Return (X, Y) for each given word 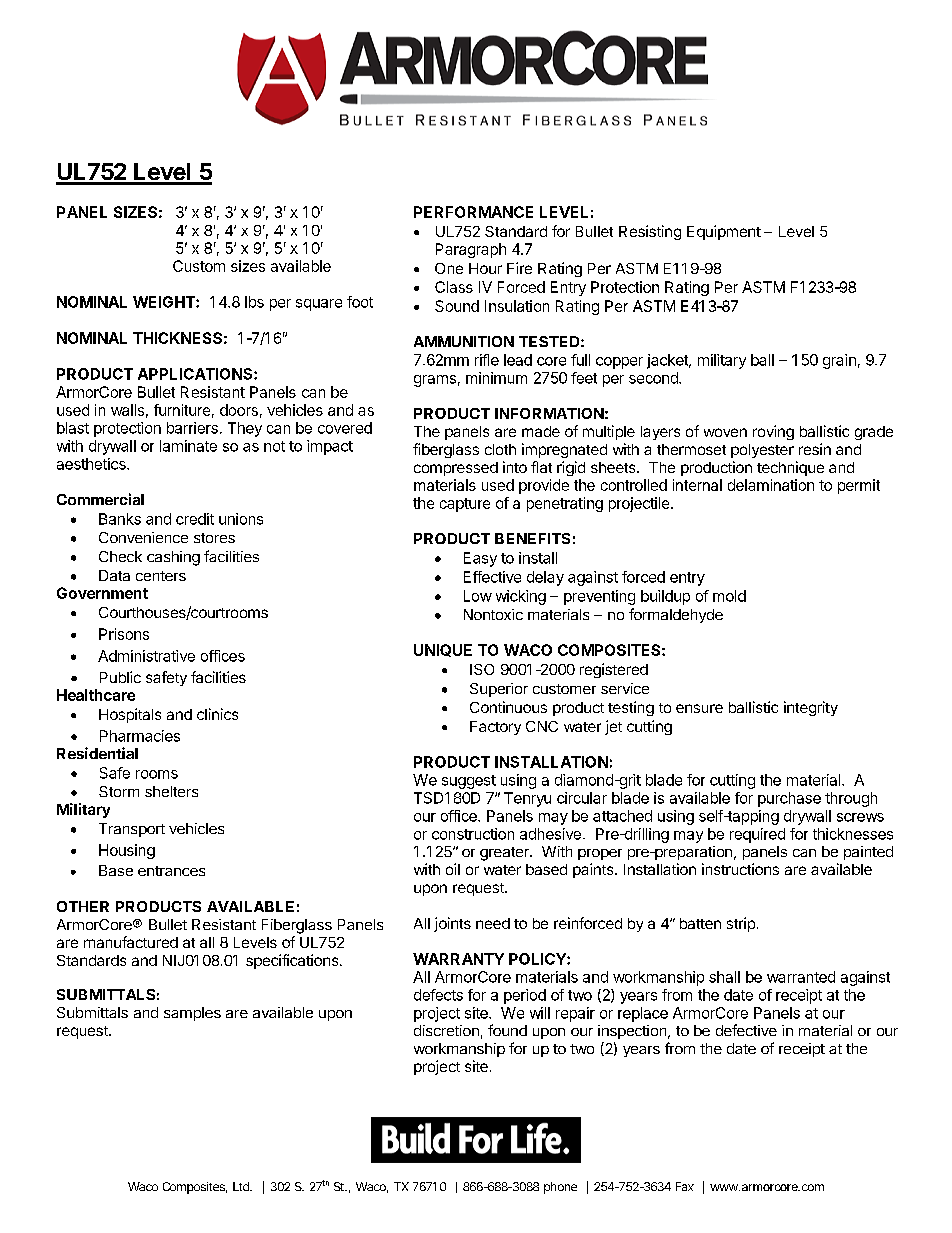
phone (560, 1188)
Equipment (724, 232)
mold (729, 596)
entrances (171, 871)
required (757, 835)
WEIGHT (165, 302)
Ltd (242, 1186)
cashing (173, 558)
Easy (480, 559)
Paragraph (471, 250)
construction (473, 834)
